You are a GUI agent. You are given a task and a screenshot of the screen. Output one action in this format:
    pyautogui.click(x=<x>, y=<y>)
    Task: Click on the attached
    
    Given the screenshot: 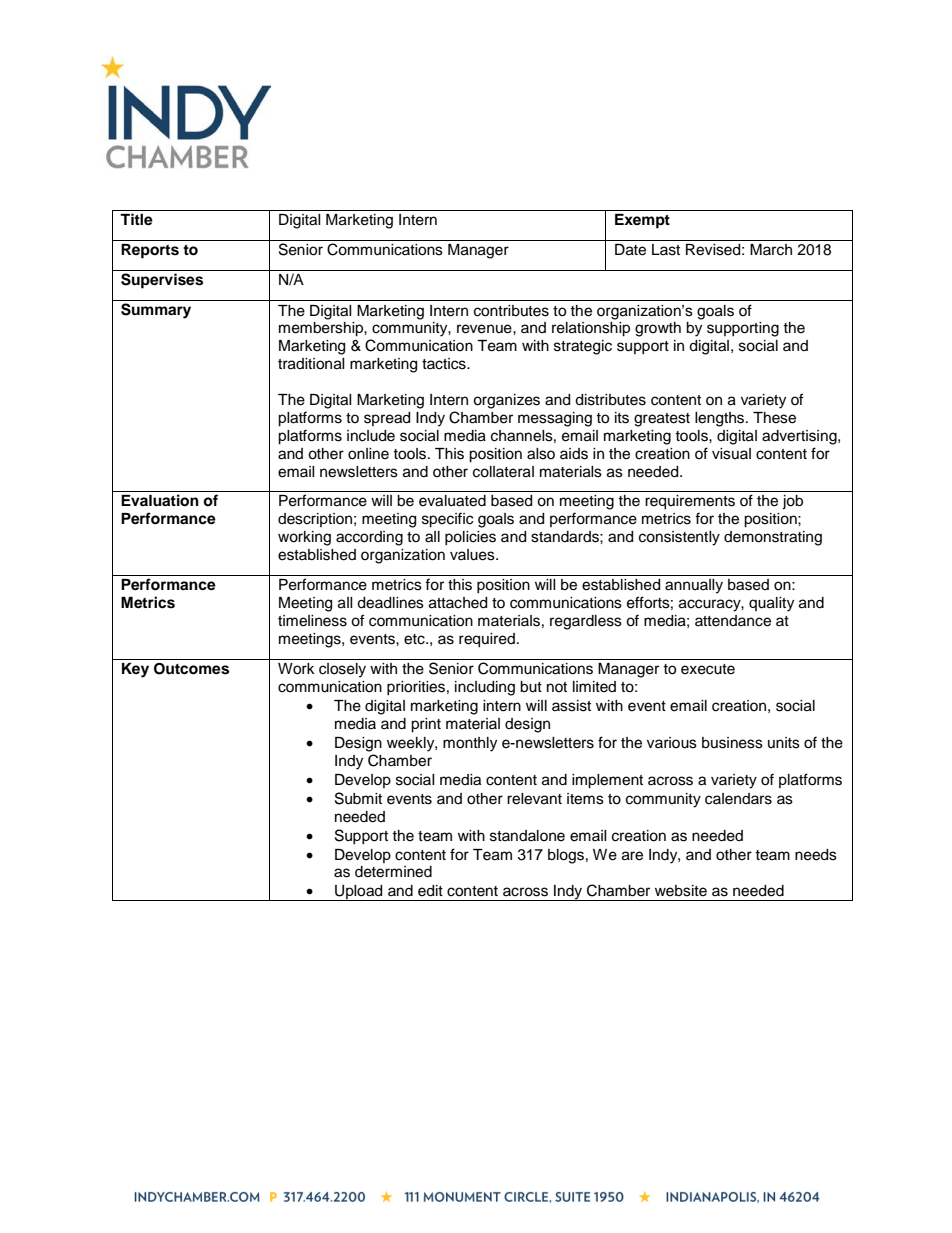 What is the action you would take?
    pyautogui.click(x=458, y=603)
